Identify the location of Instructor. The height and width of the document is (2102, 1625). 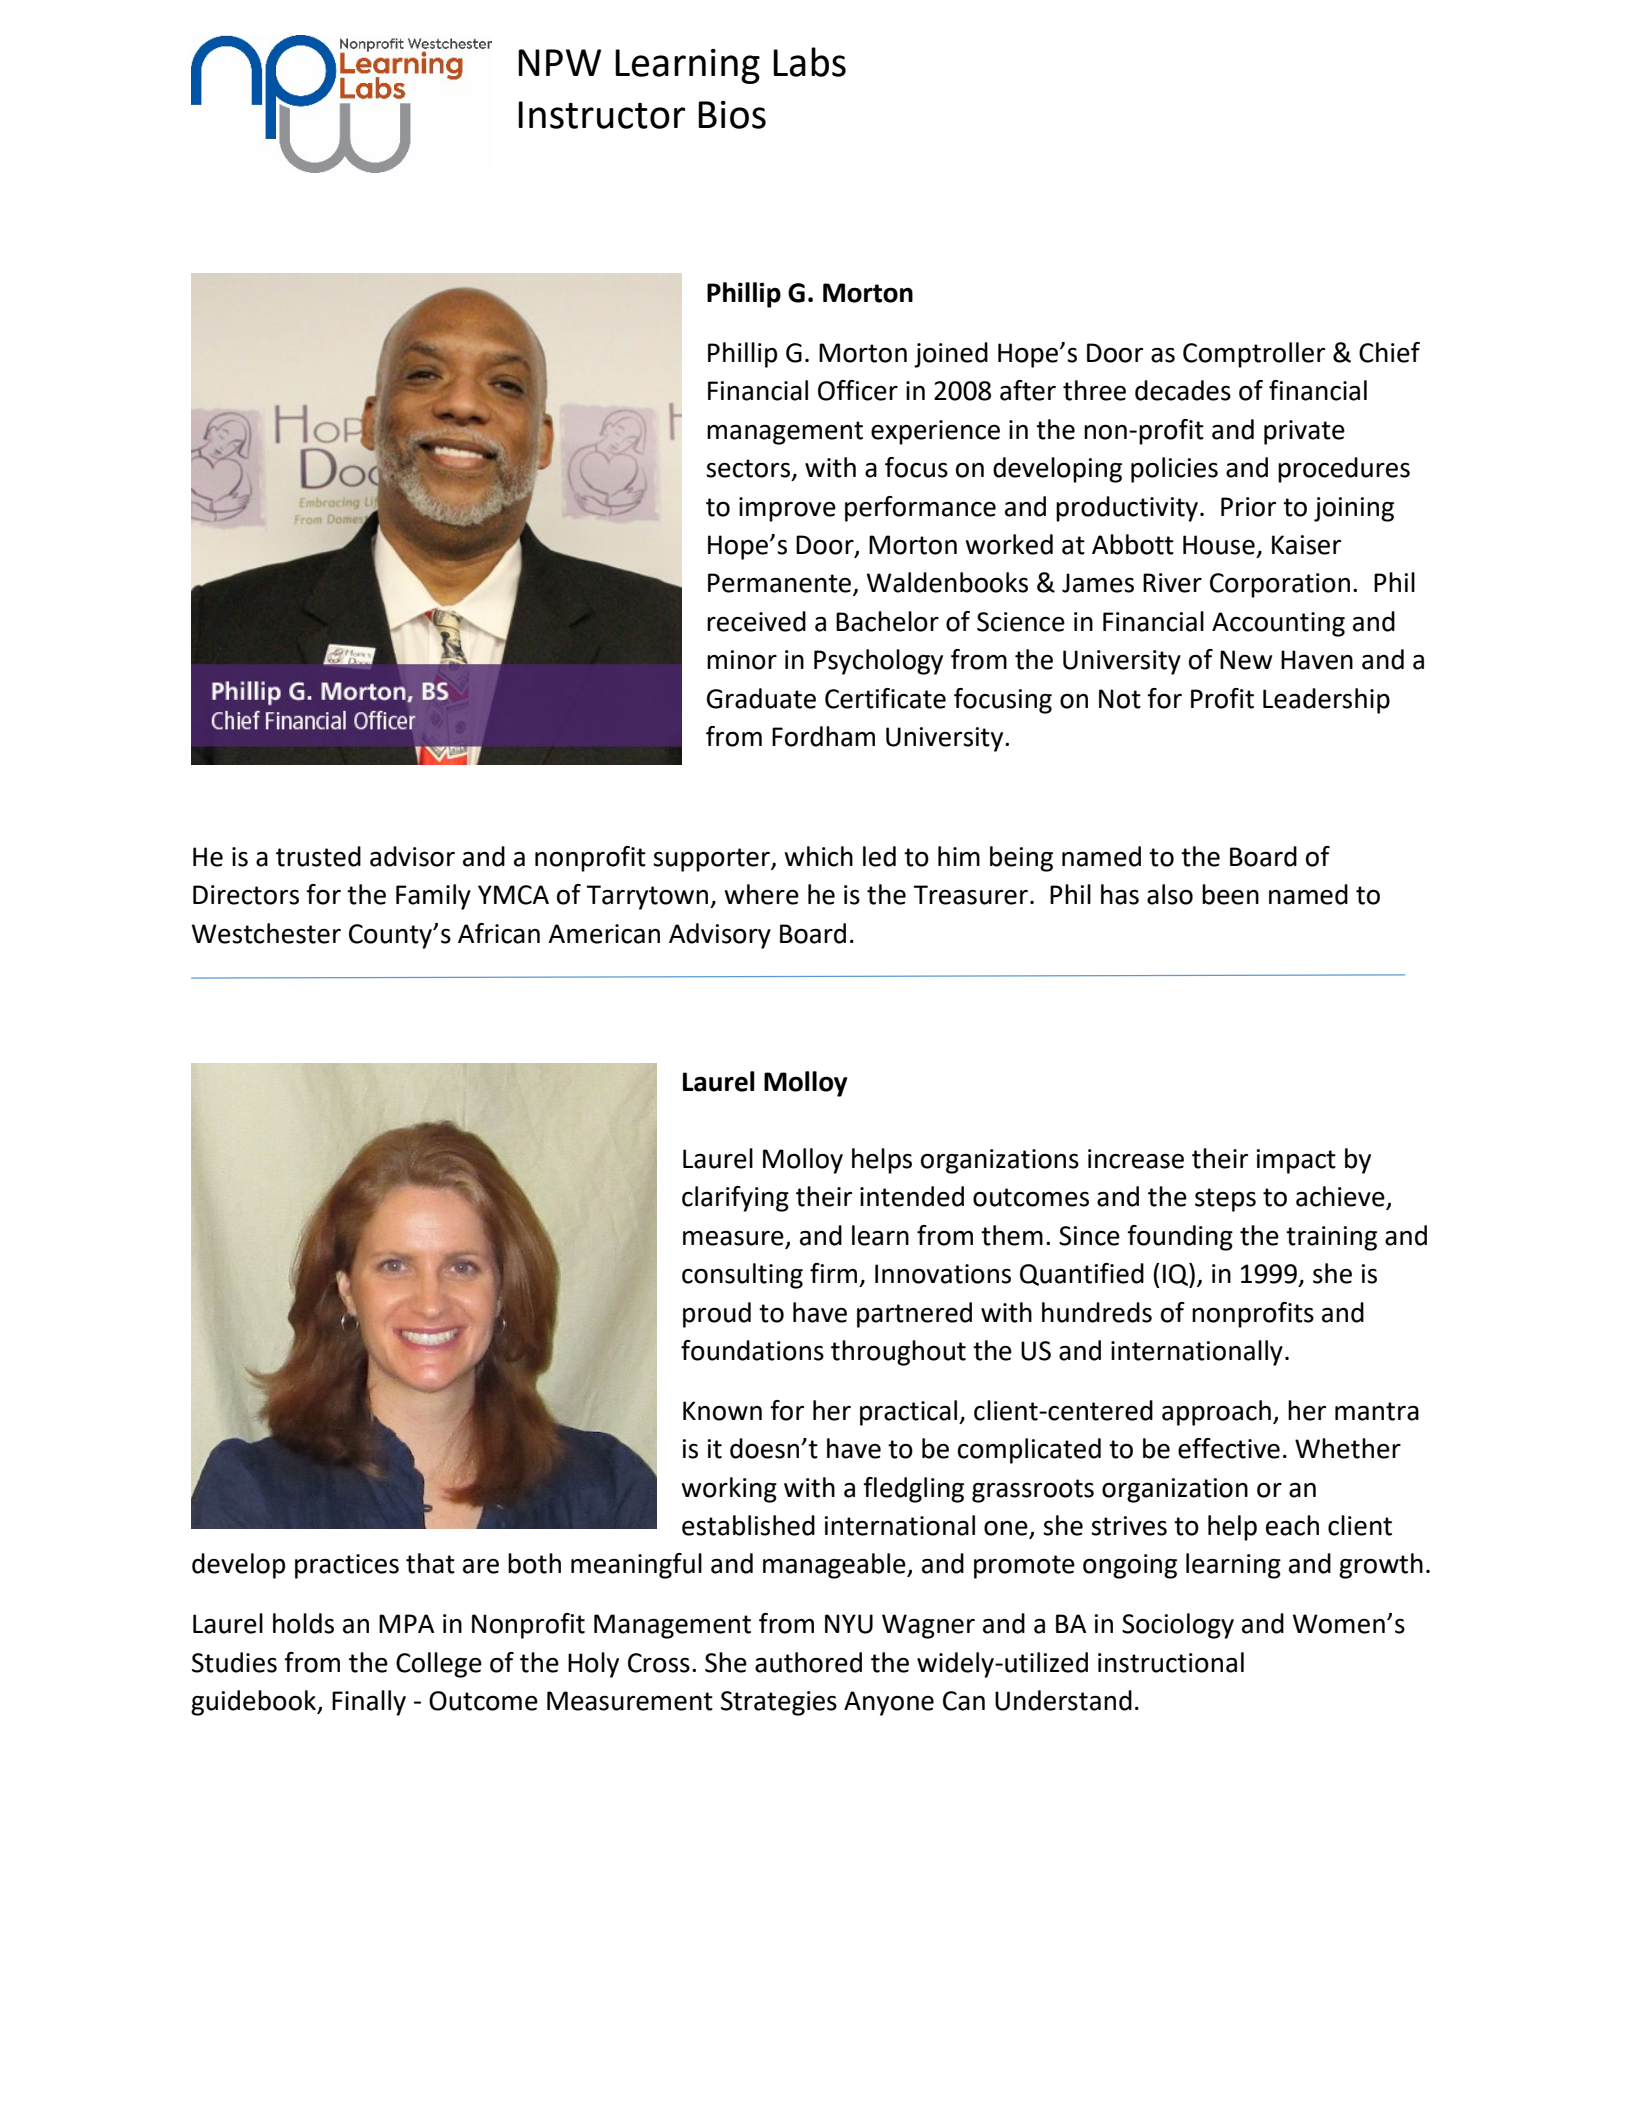
(601, 115).
